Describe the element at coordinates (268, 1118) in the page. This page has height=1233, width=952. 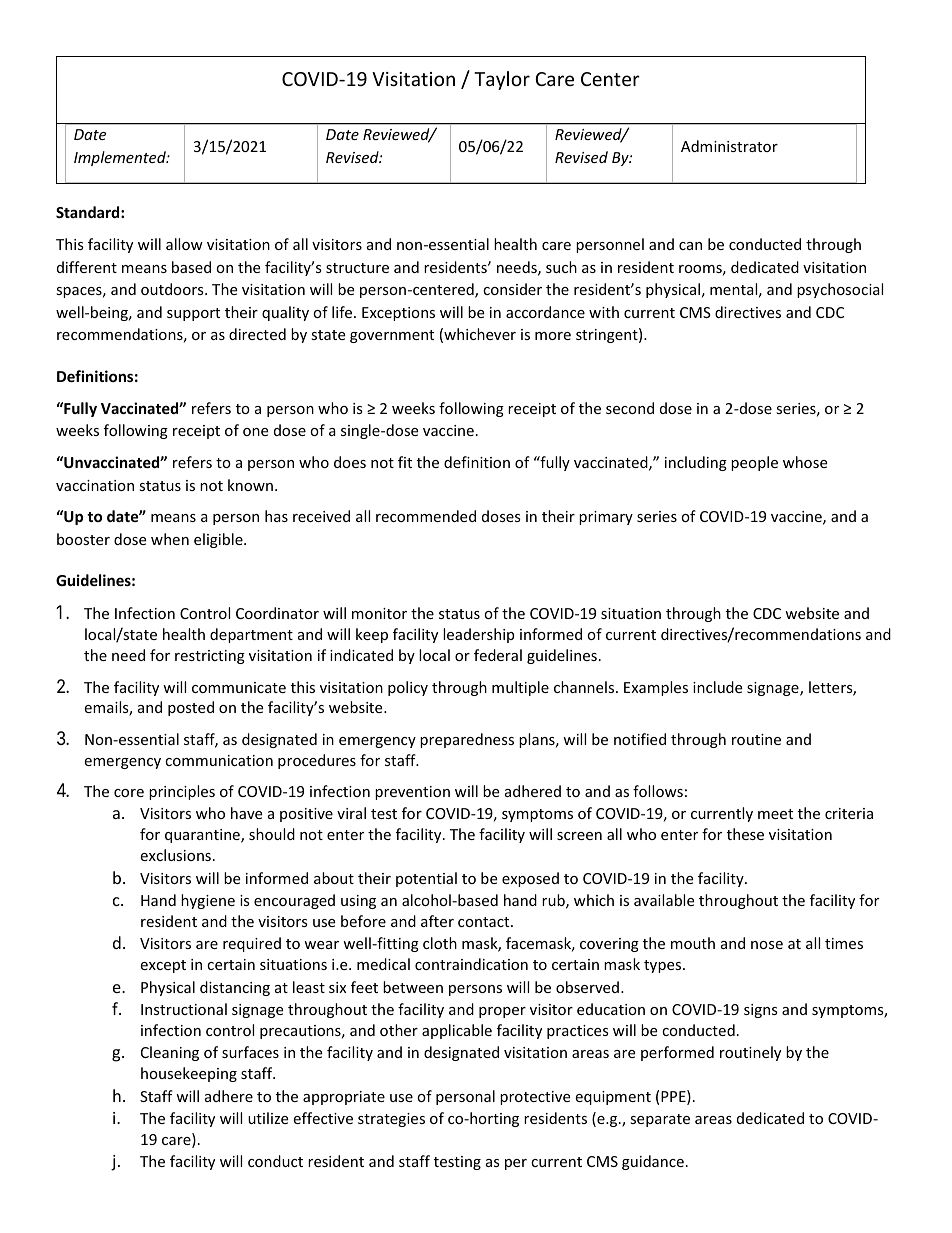
I see `utilize` at that location.
